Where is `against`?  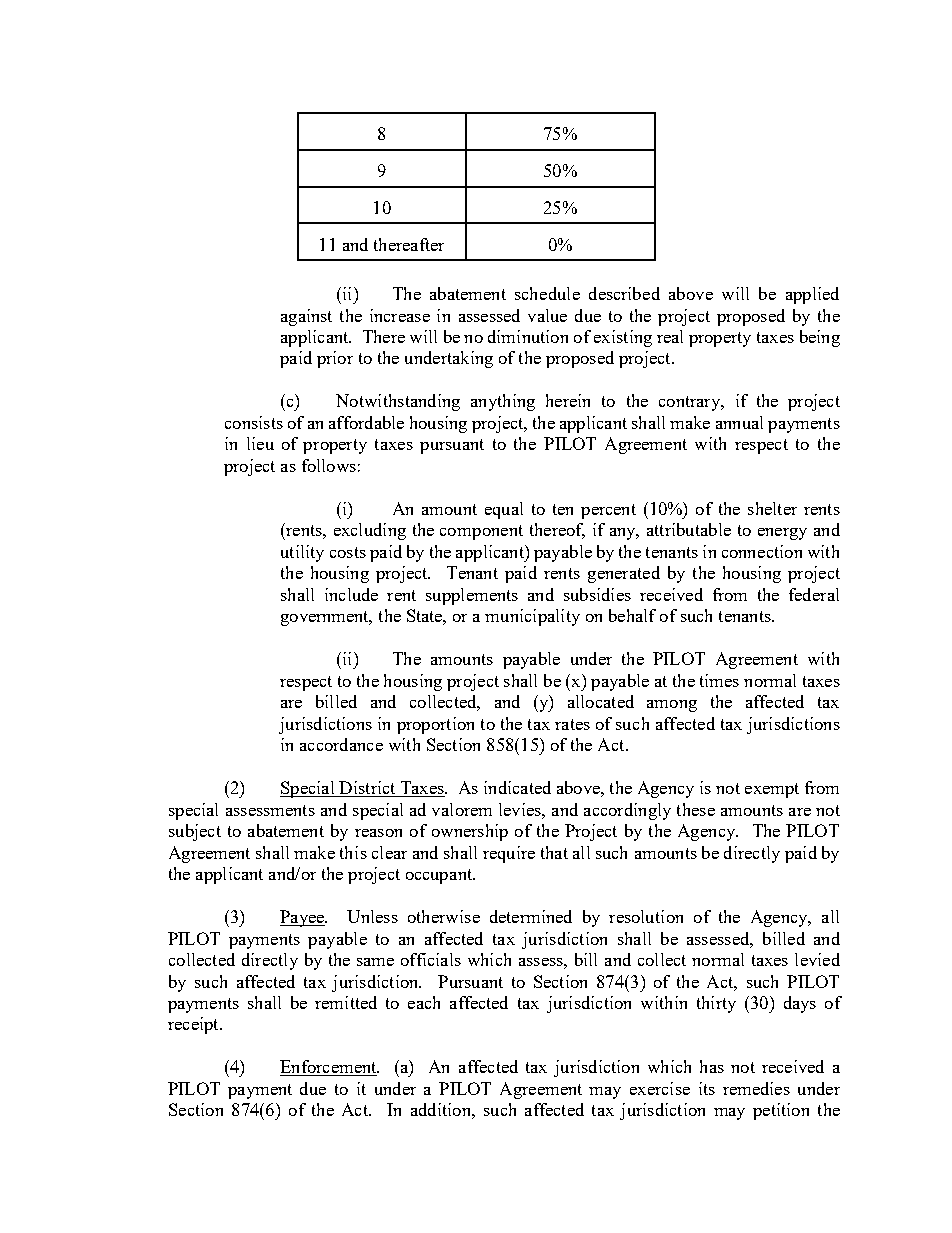 against is located at coordinates (306, 317).
